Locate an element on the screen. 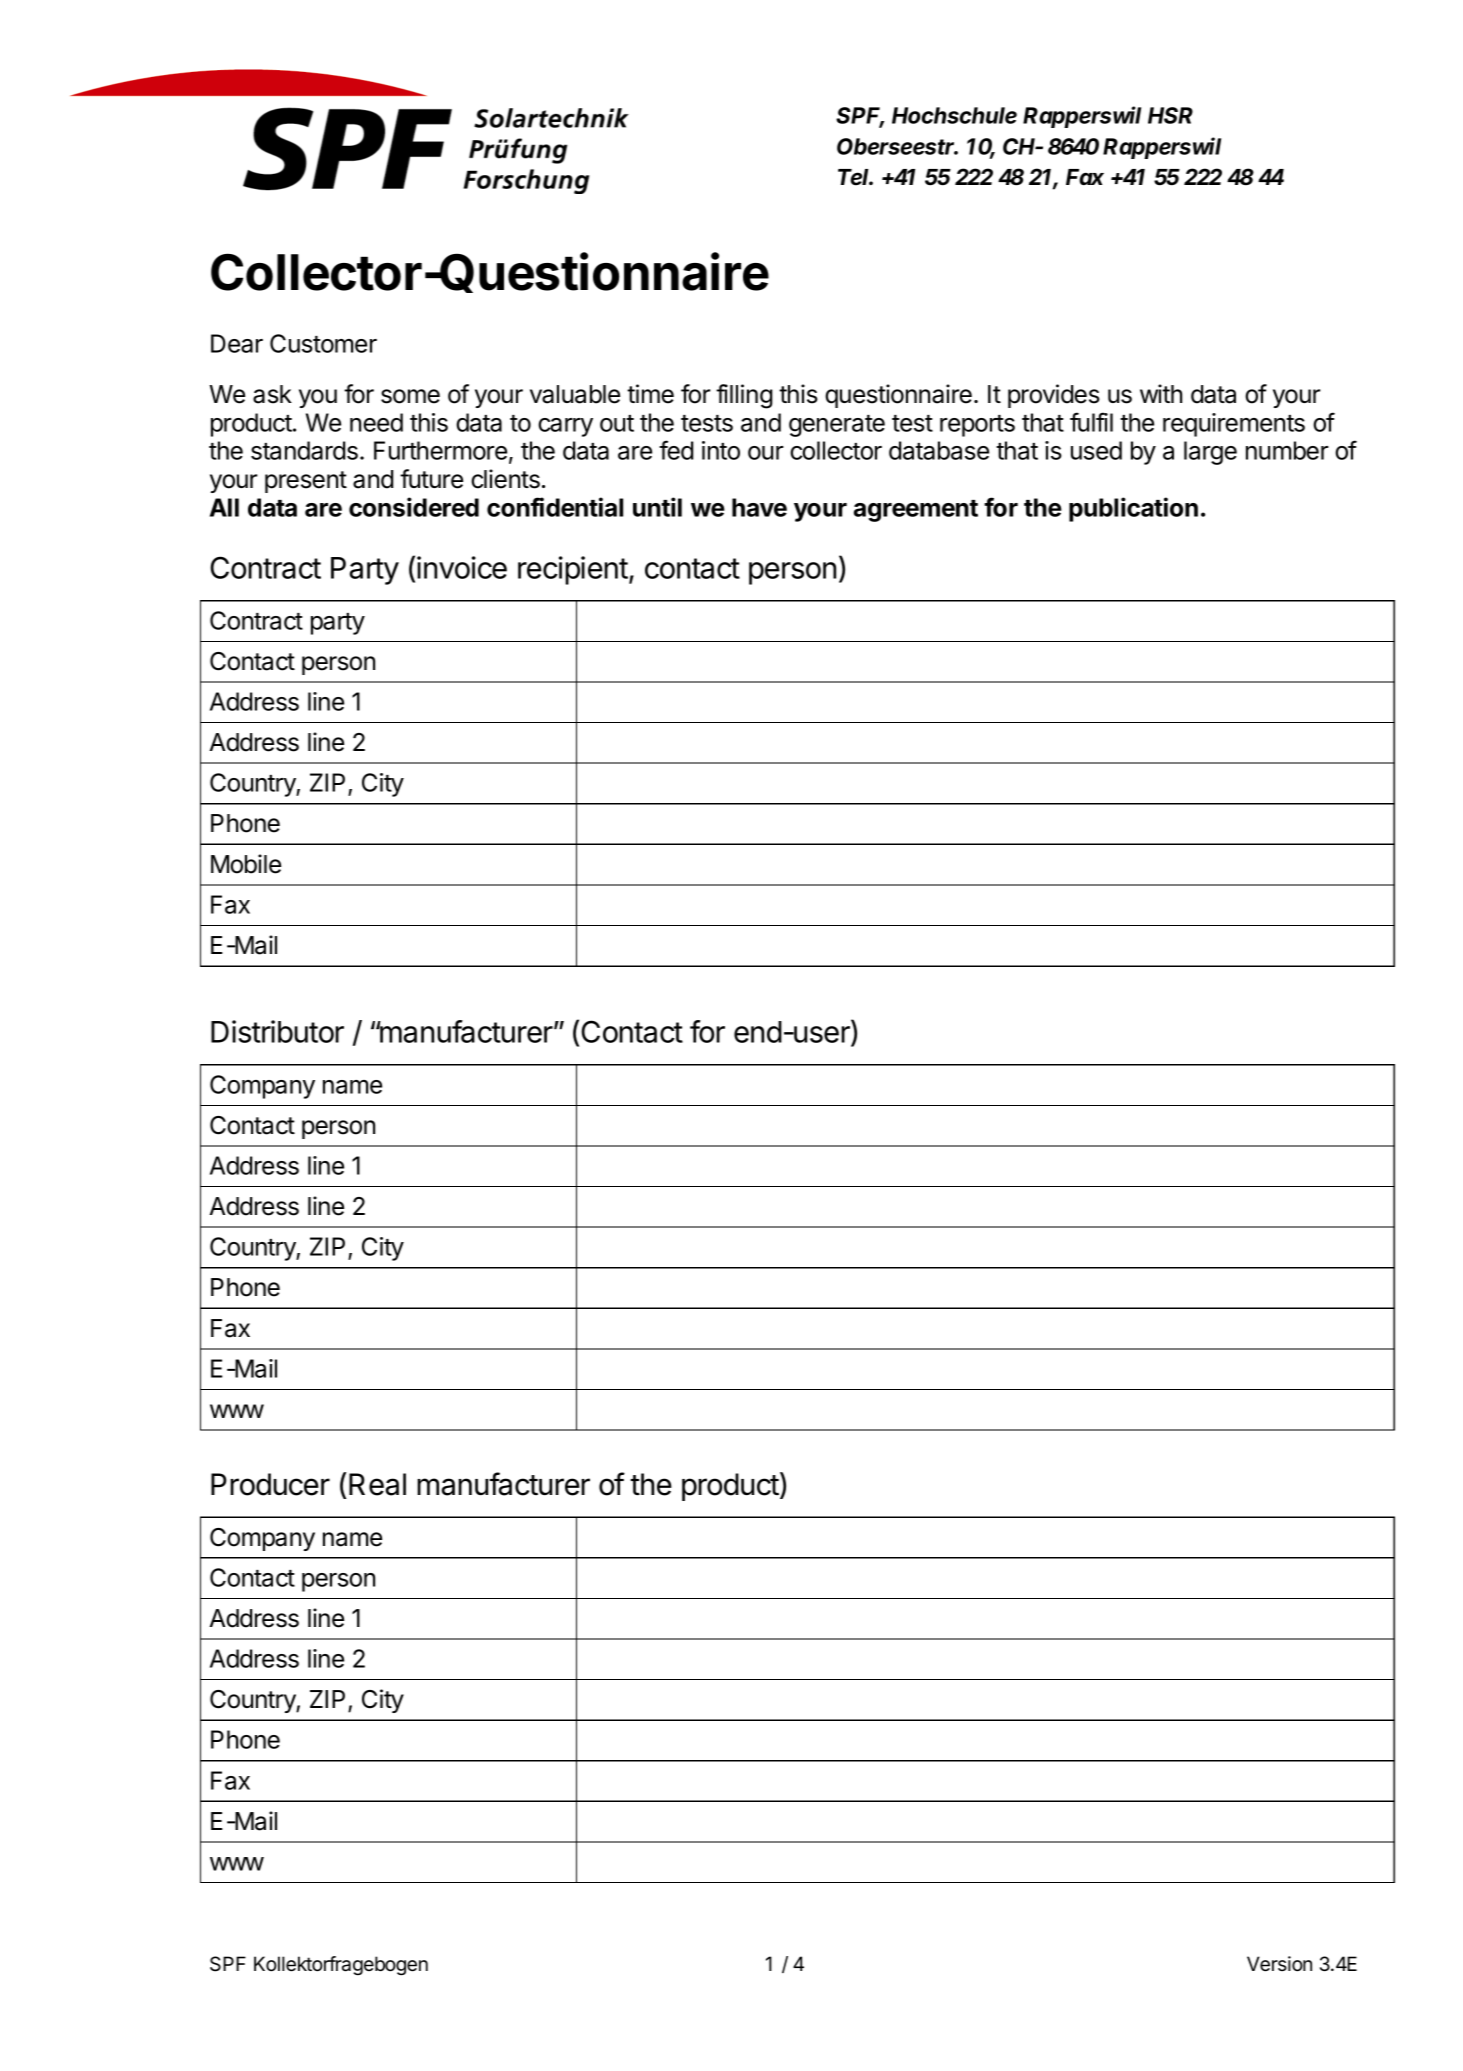 The width and height of the screenshot is (1463, 2071). Distributor is located at coordinates (277, 1031).
